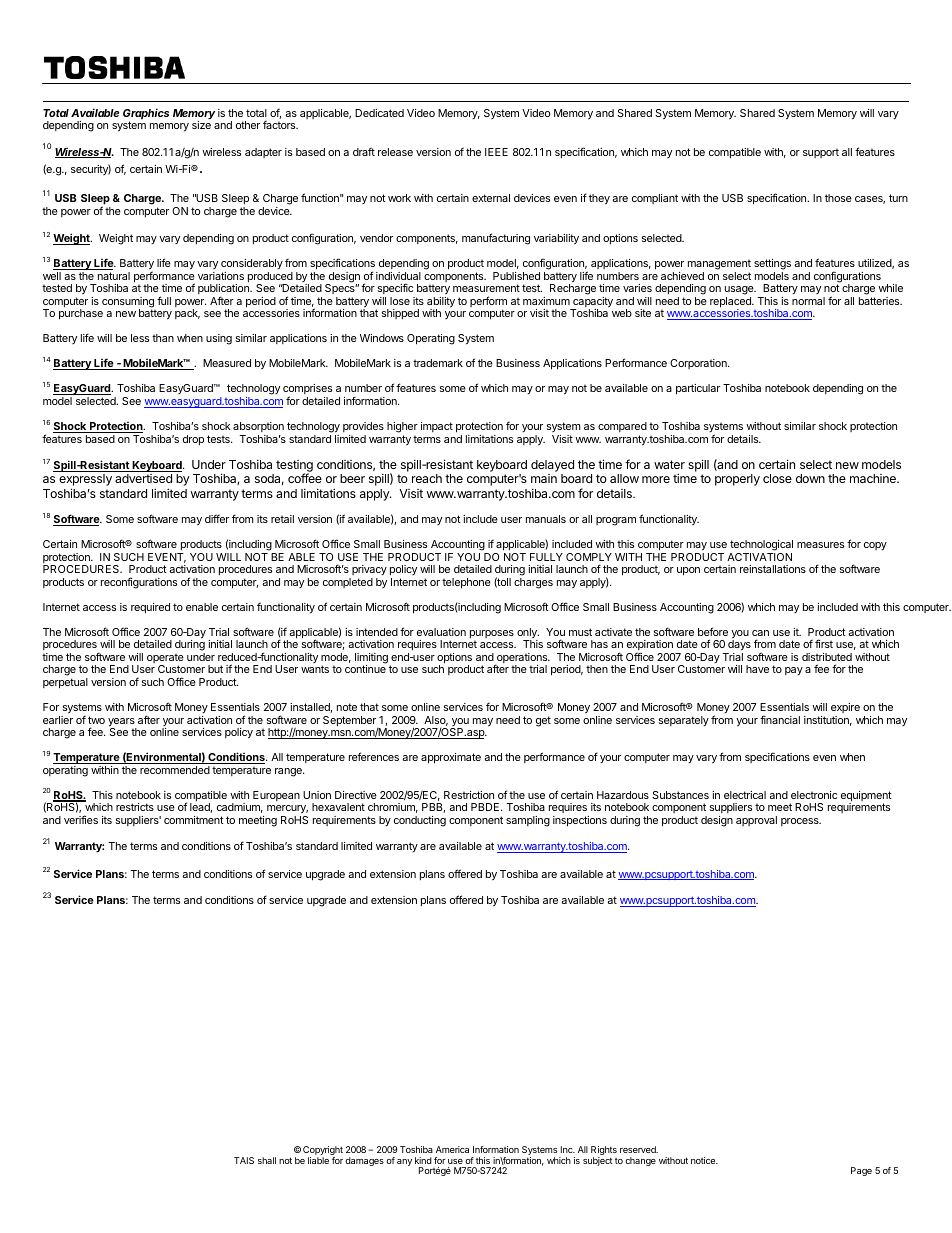 The image size is (952, 1233). I want to click on commitment, so click(194, 820).
